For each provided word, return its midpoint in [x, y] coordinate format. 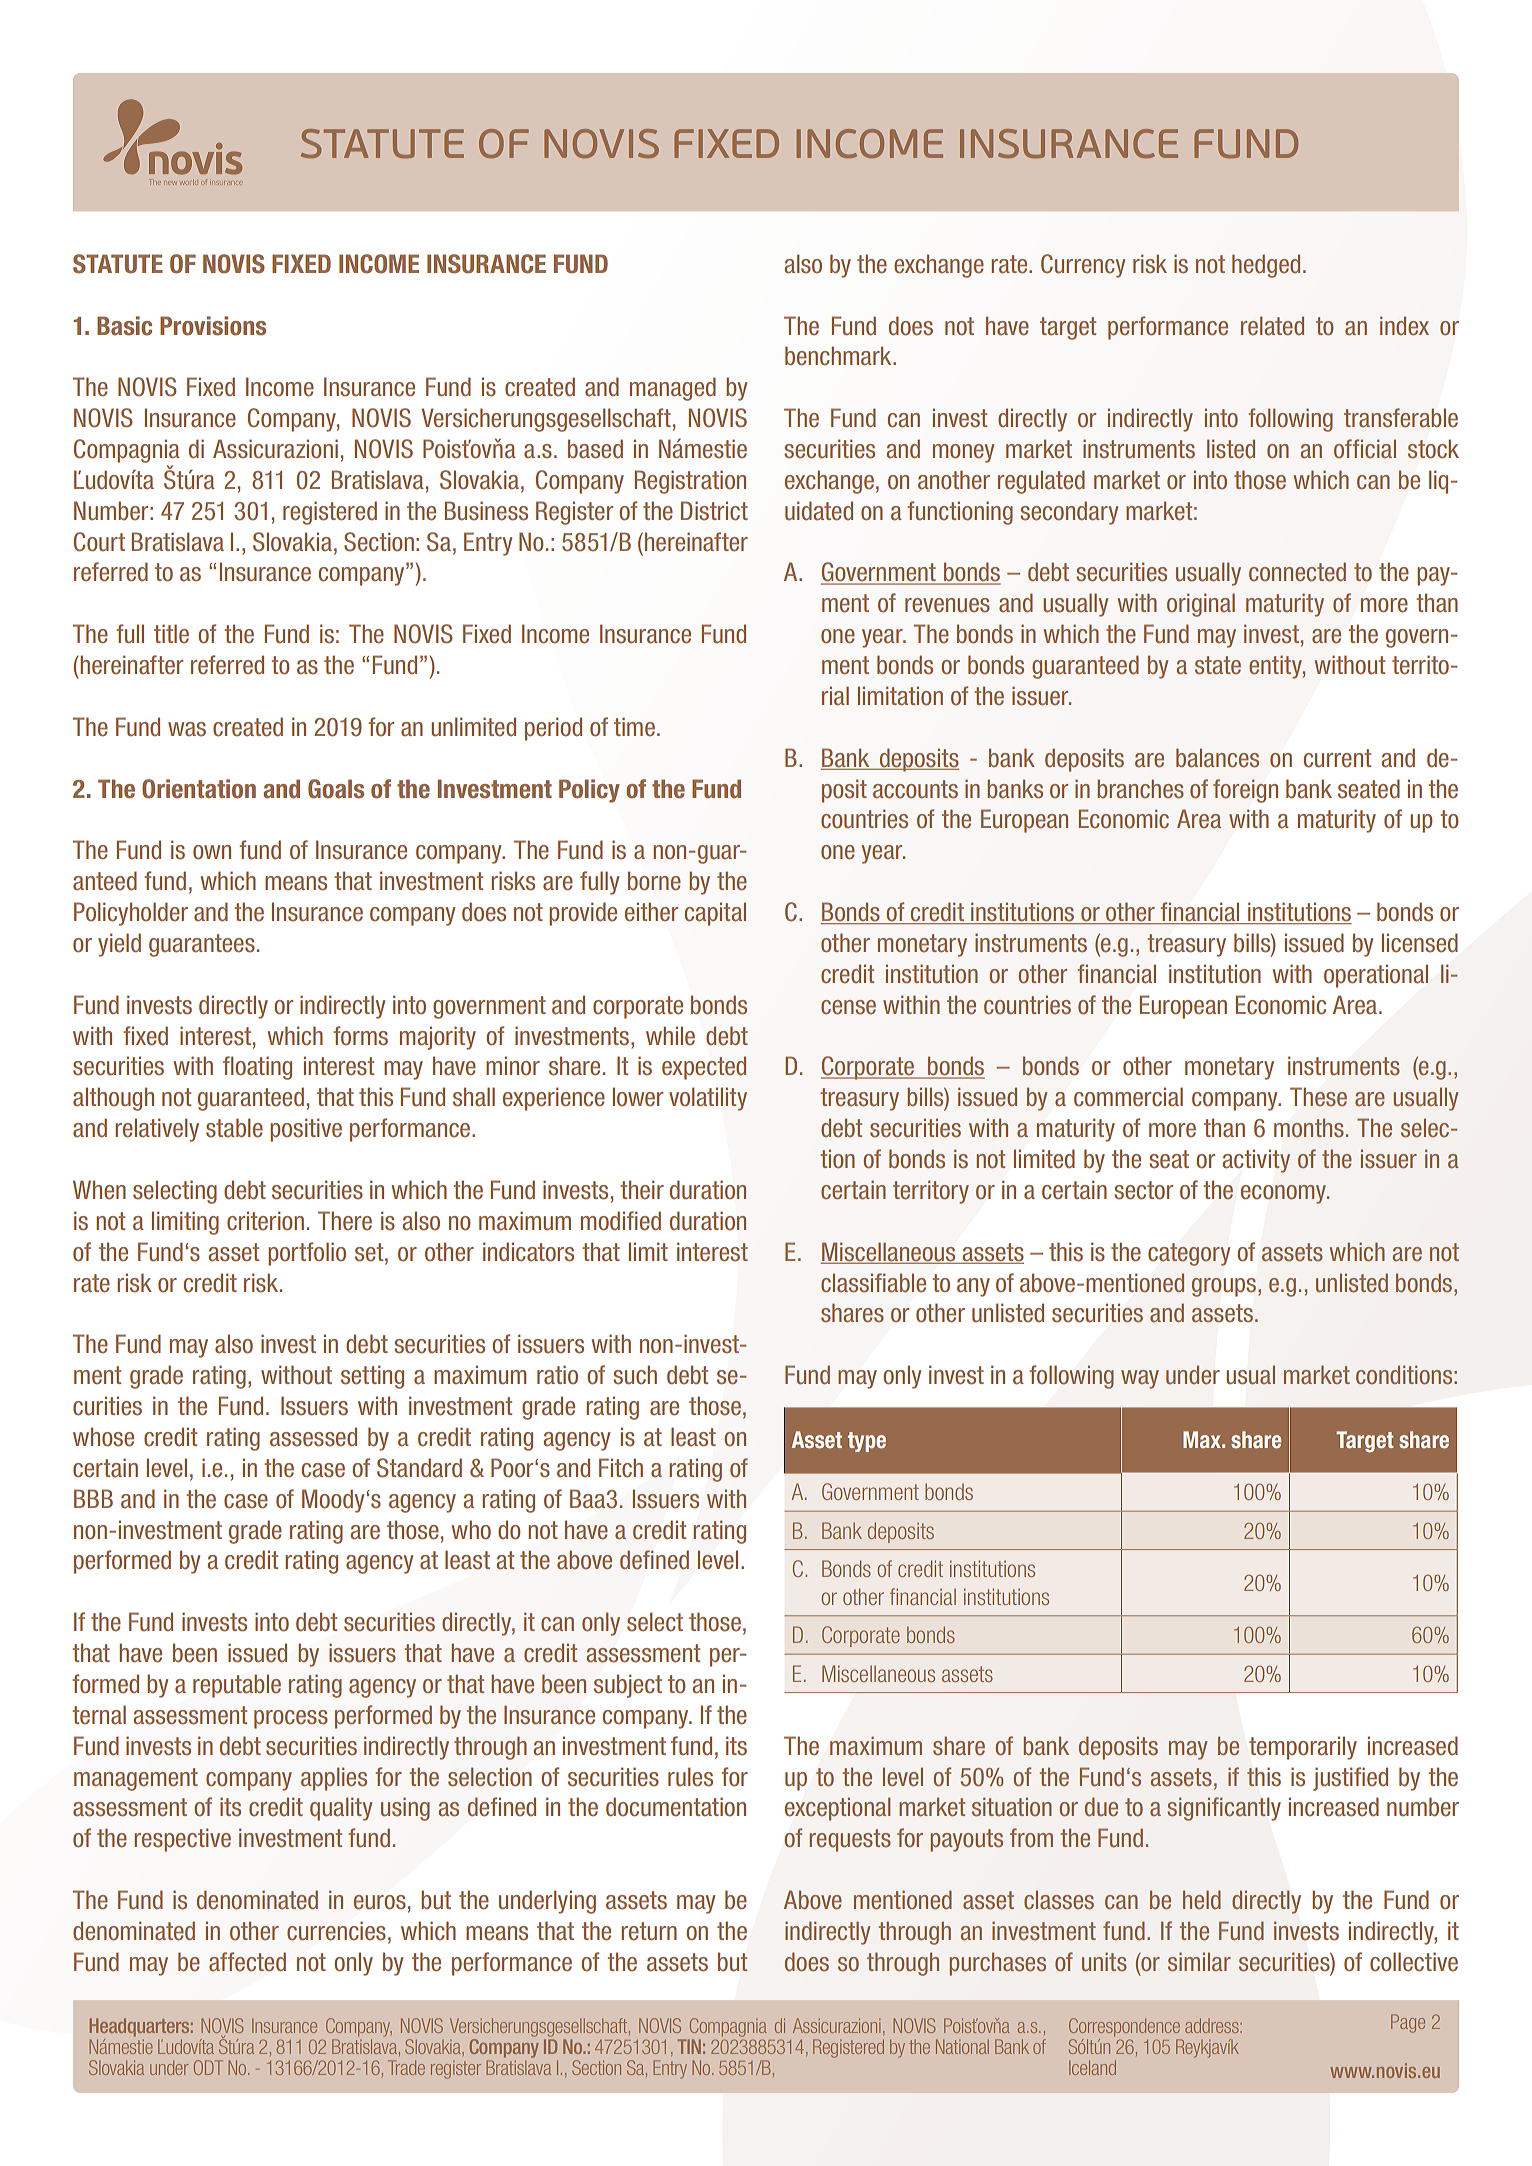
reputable [237, 1686]
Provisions [213, 326]
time [634, 727]
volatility [708, 1099]
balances [1217, 758]
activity [1256, 1161]
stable [234, 1128]
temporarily [1303, 1748]
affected [247, 1962]
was [187, 729]
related [1272, 326]
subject [628, 1686]
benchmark [839, 356]
